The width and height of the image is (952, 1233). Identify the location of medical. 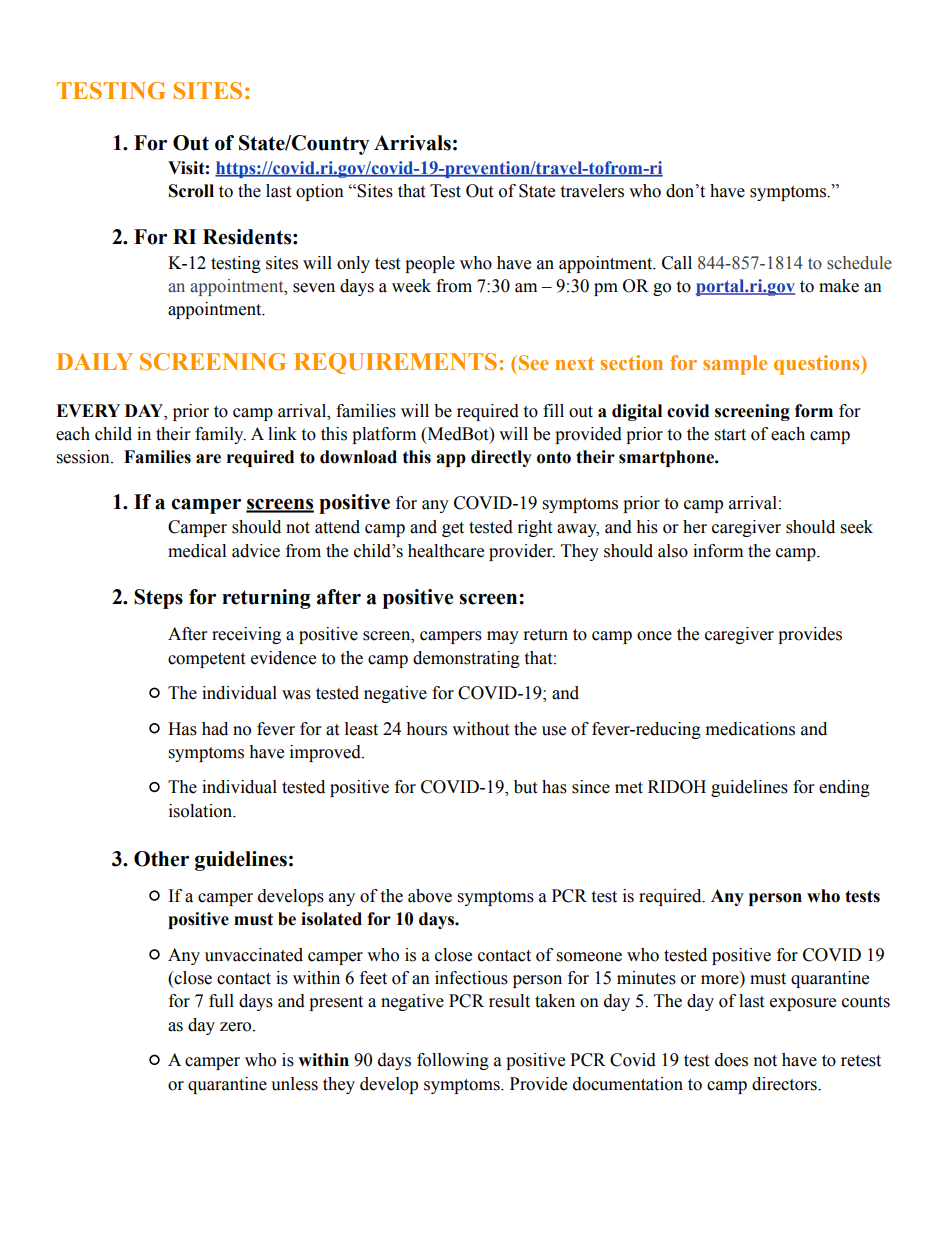
(197, 551).
